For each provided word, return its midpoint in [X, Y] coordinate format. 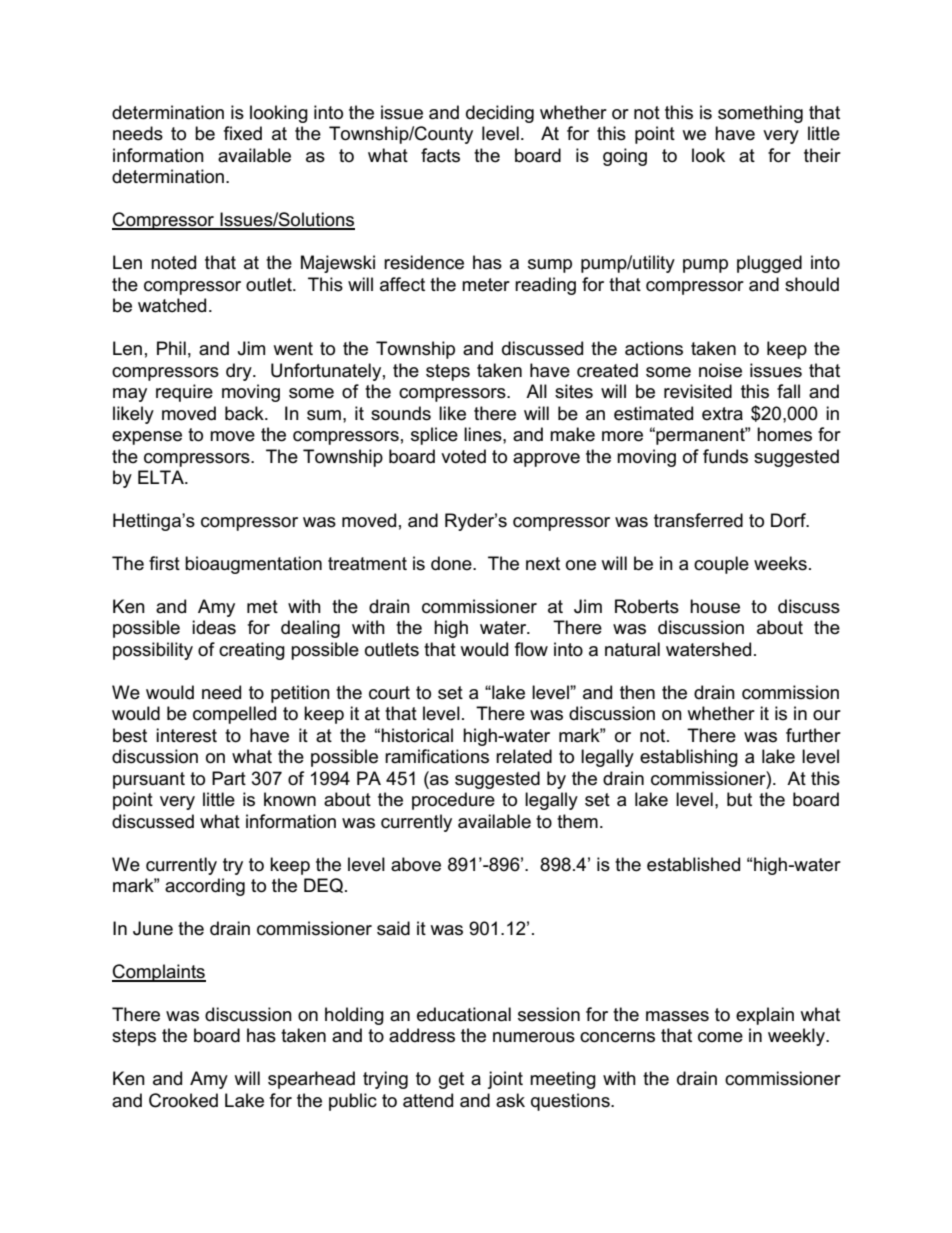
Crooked [183, 1100]
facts [440, 155]
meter [486, 285]
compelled [234, 715]
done [452, 563]
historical [417, 735]
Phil [171, 348]
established [693, 864]
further [813, 735]
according [205, 887]
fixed [243, 133]
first [164, 563]
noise [720, 370]
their [822, 155]
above [416, 864]
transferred [698, 520]
